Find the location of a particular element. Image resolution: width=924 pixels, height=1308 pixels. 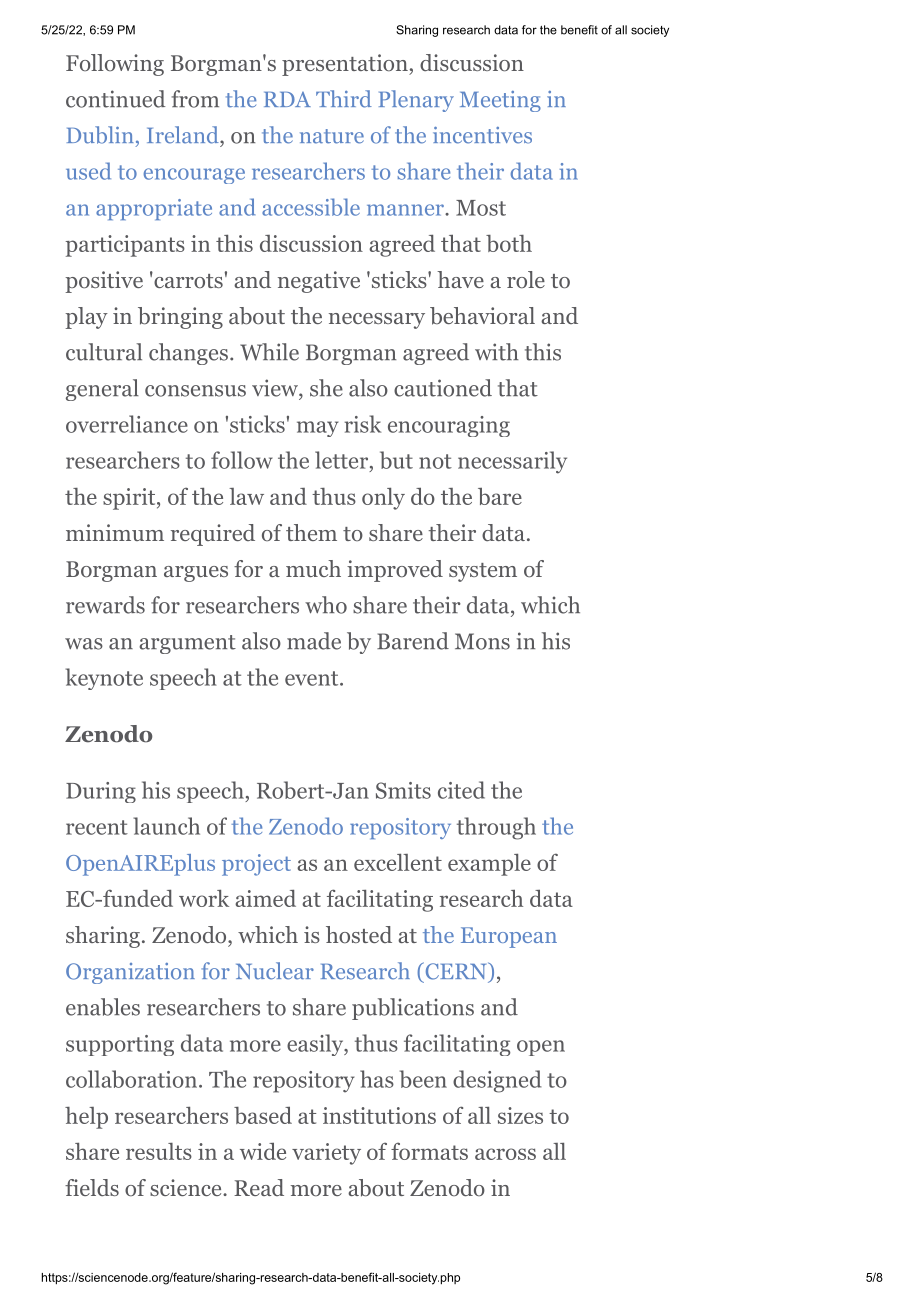

across is located at coordinates (505, 1154).
